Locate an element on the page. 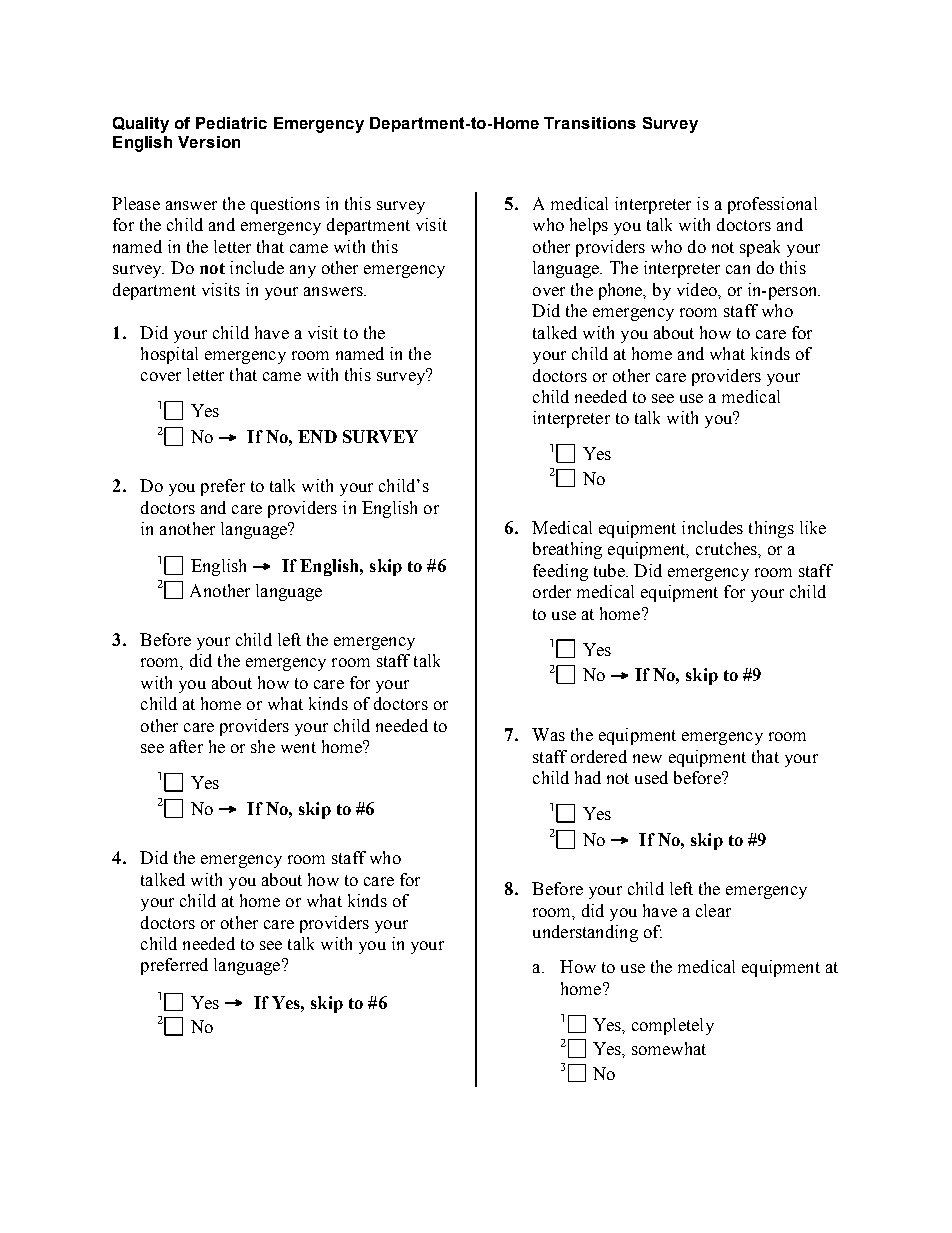 The image size is (952, 1233). understanding is located at coordinates (585, 933).
